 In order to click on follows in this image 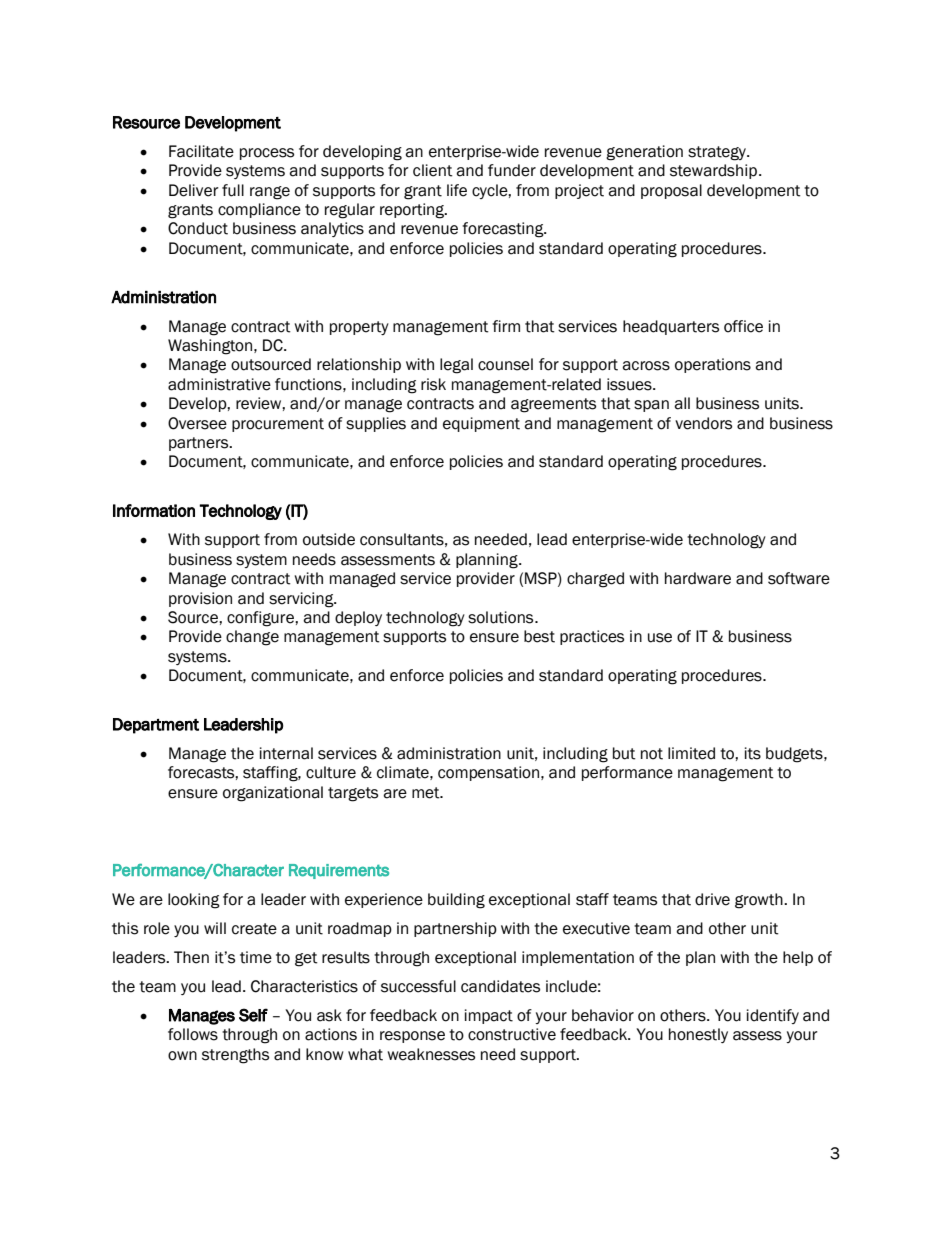, I will do `click(193, 1034)`.
